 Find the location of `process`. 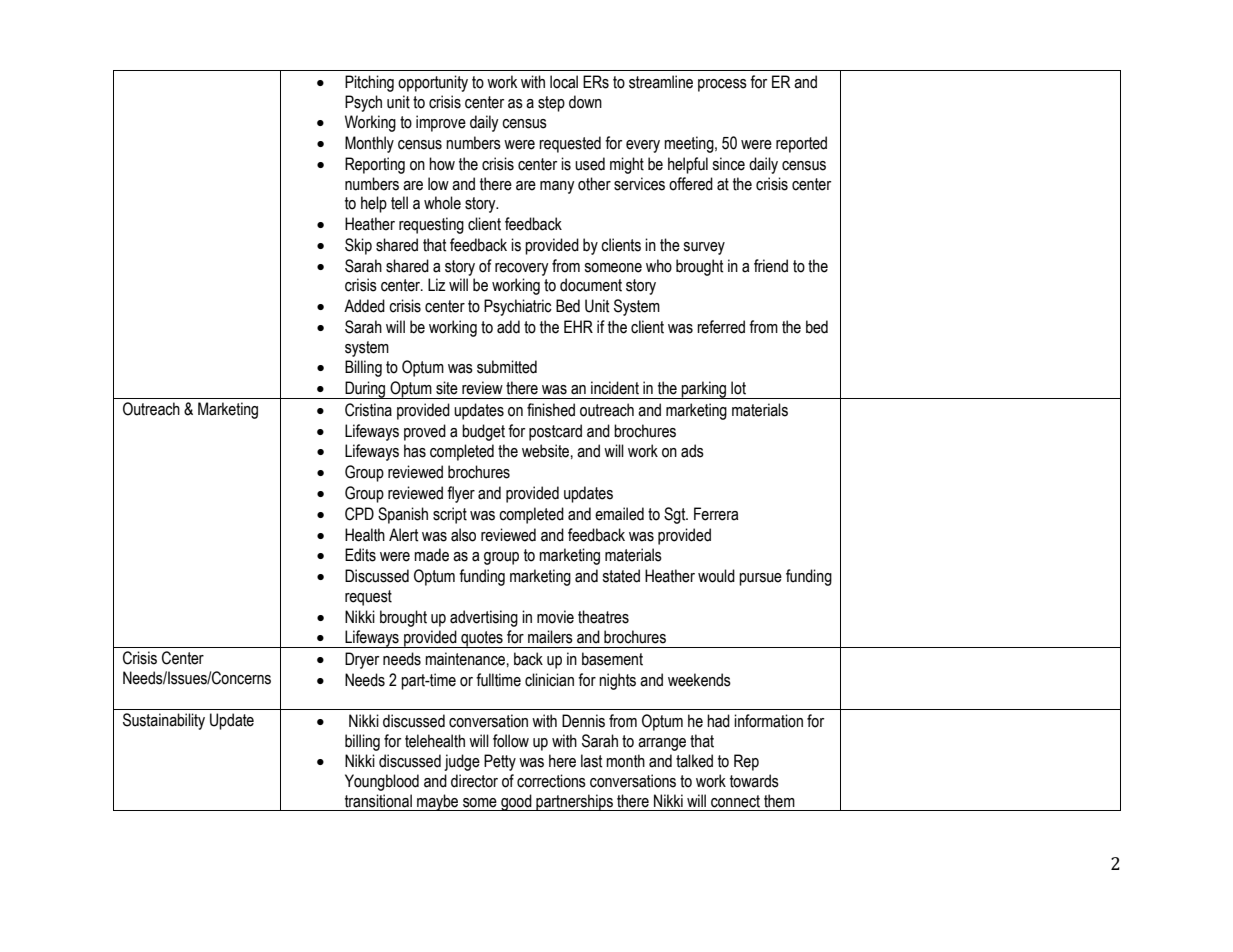

process is located at coordinates (722, 85).
